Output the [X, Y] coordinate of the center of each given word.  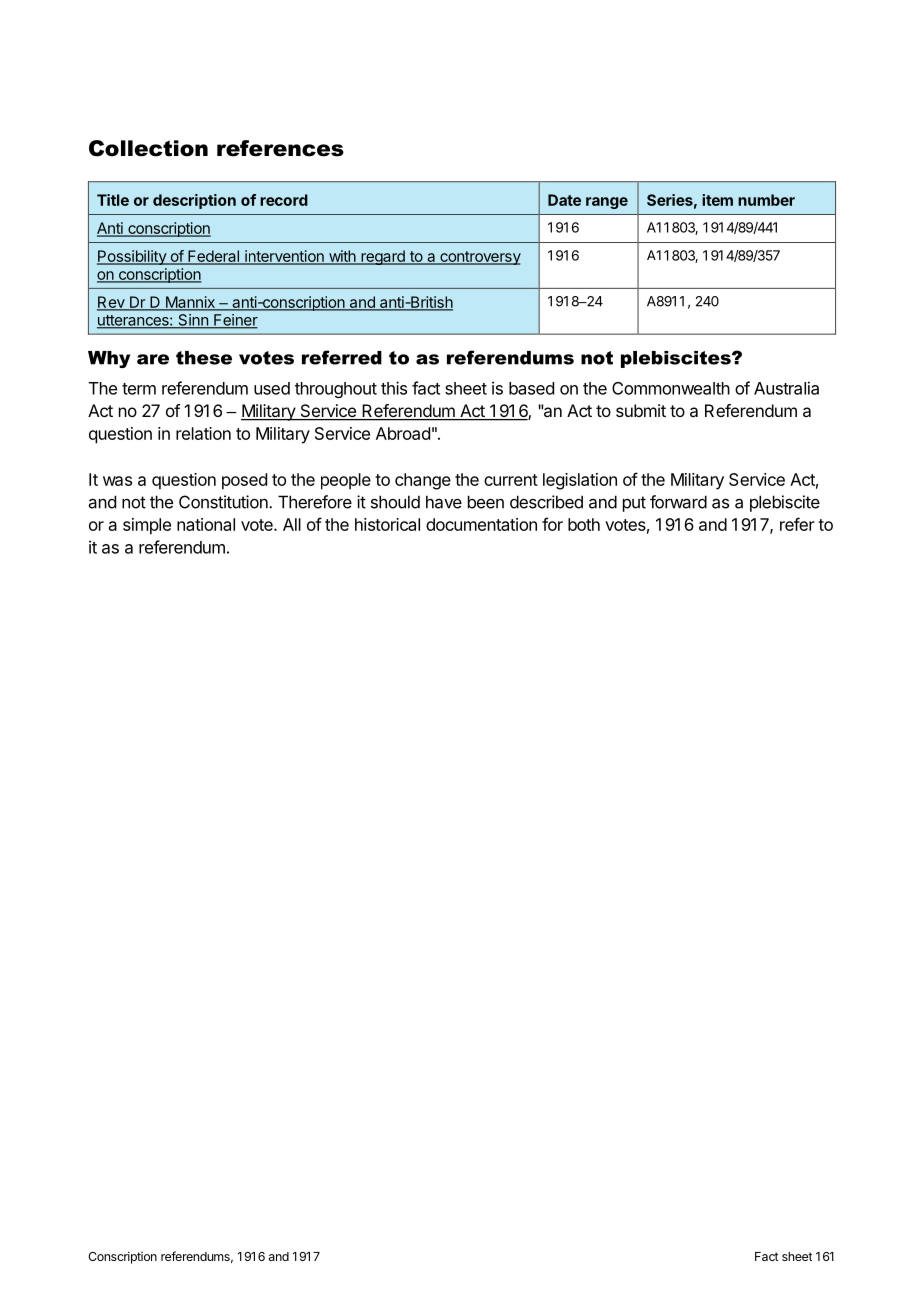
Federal [213, 257]
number [766, 200]
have [444, 502]
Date [564, 200]
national [206, 524]
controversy [479, 258]
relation [203, 433]
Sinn [193, 321]
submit [641, 410]
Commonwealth [671, 388]
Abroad [403, 433]
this [394, 388]
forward [678, 502]
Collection [148, 148]
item [717, 200]
